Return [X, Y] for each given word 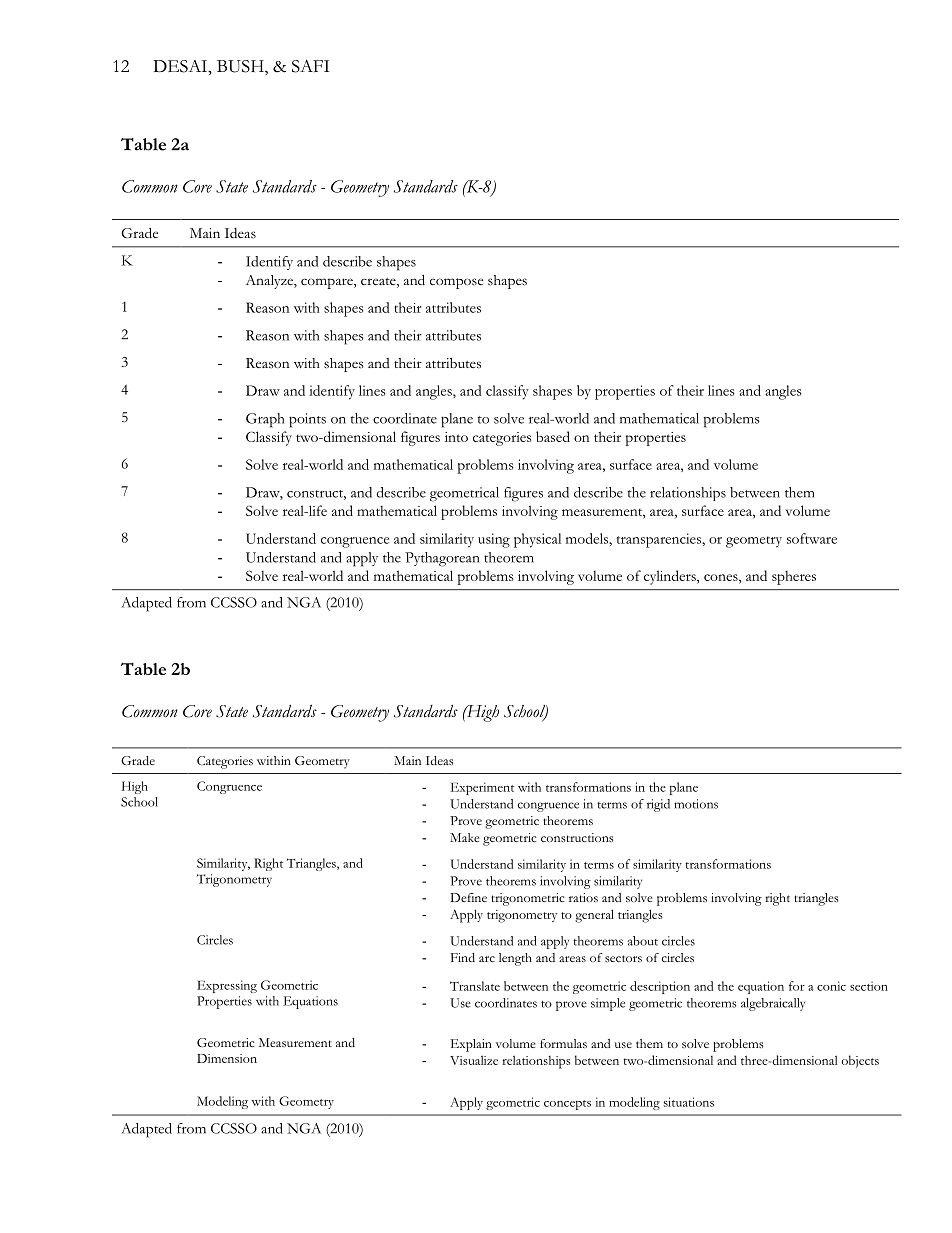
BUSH [241, 67]
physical [537, 540]
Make [464, 837]
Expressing [227, 986]
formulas [563, 1043]
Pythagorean [442, 559]
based [553, 436]
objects [860, 1061]
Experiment [482, 788]
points [307, 420]
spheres [794, 578]
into [456, 437]
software [812, 538]
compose [456, 283]
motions [696, 804]
